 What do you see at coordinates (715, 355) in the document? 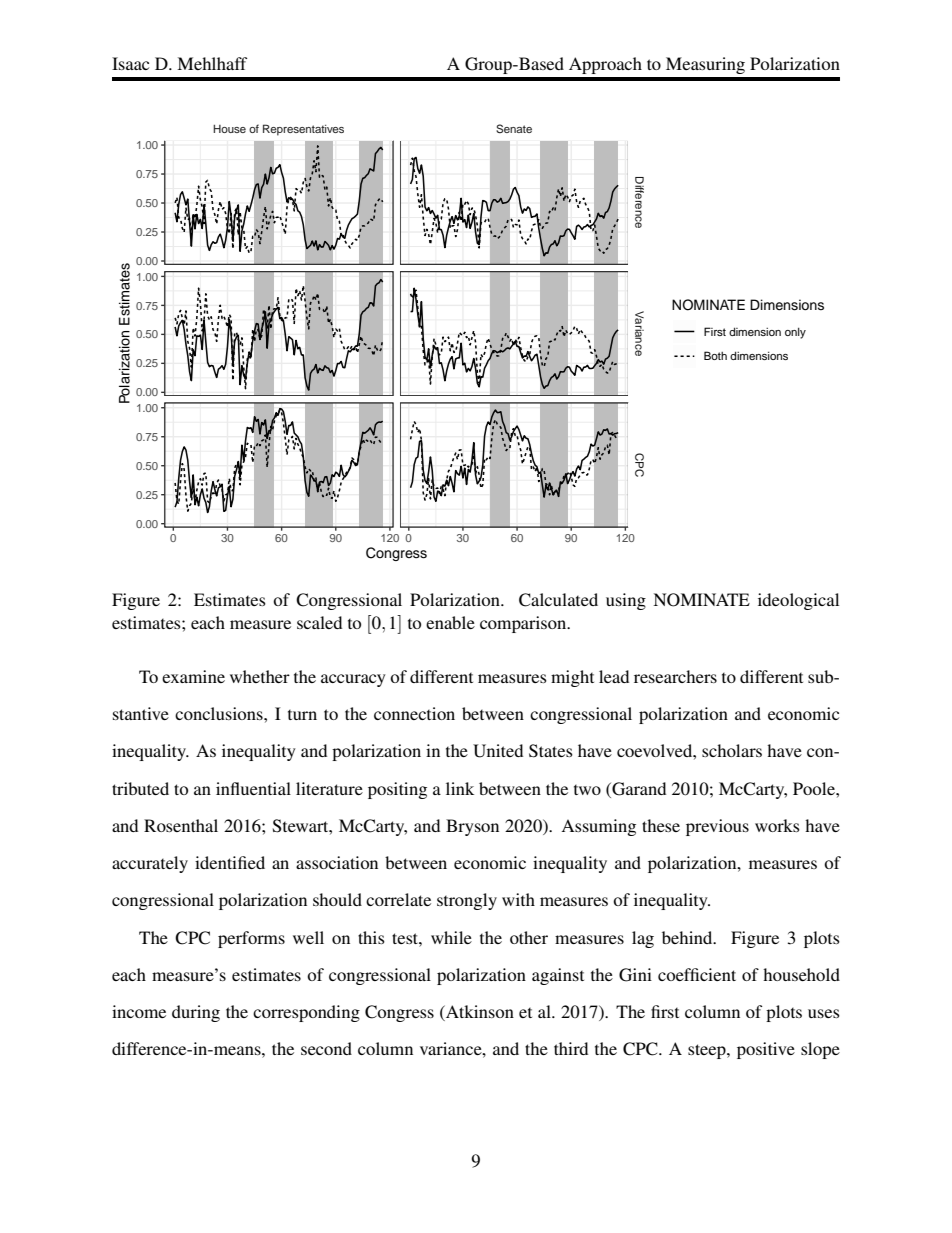
I see `Both` at bounding box center [715, 355].
